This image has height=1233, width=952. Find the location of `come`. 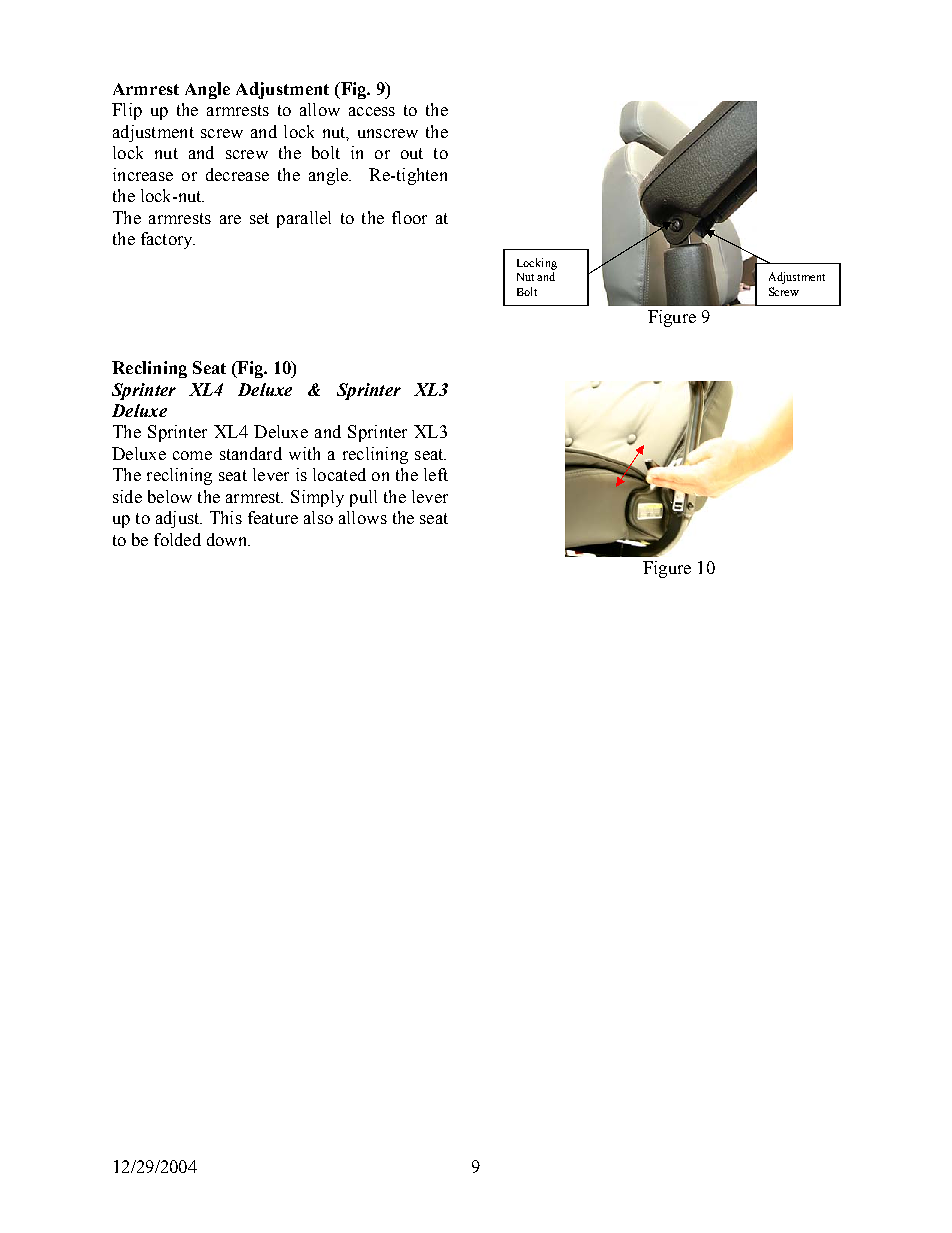

come is located at coordinates (192, 455).
